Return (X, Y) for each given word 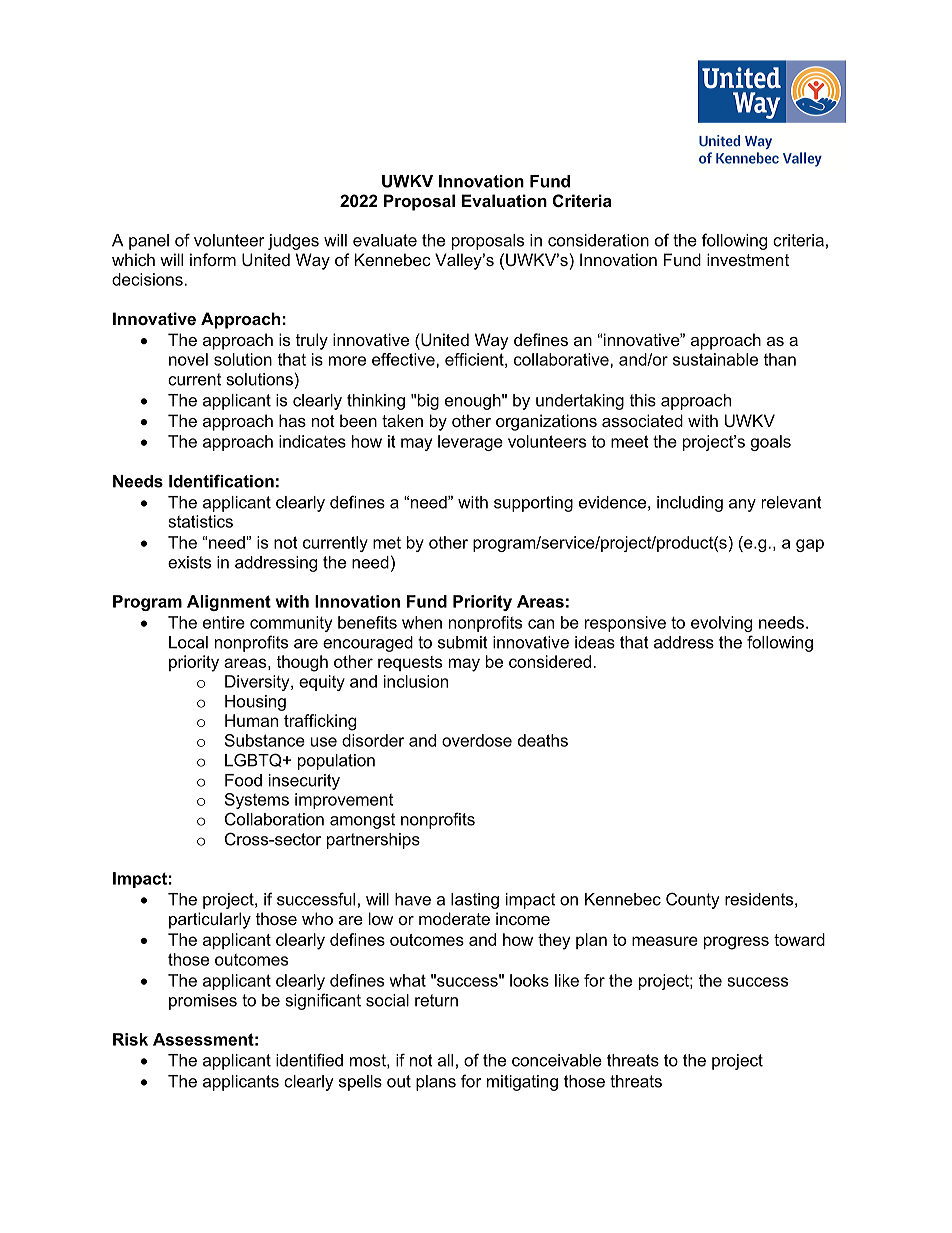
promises (203, 1002)
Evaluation (504, 200)
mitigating (522, 1083)
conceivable (557, 1060)
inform (213, 259)
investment (748, 259)
